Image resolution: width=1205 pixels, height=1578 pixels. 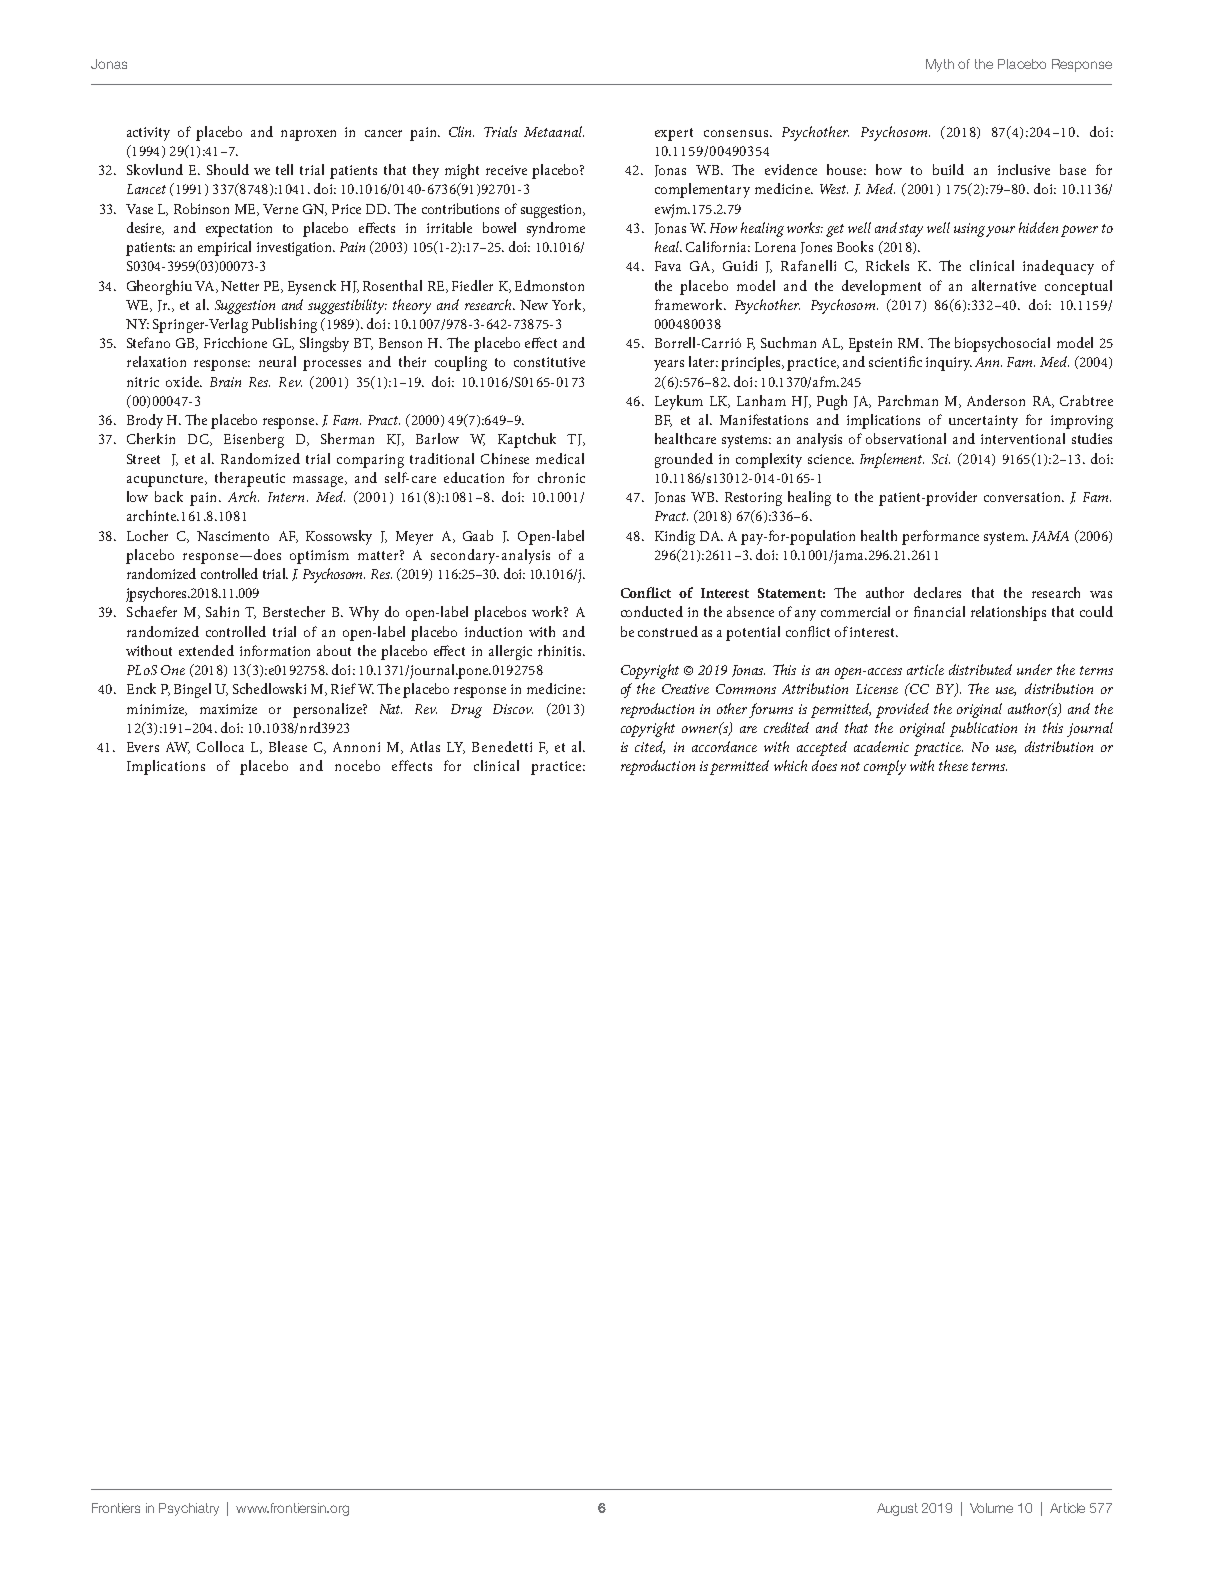 What do you see at coordinates (560, 458) in the page?
I see `medical` at bounding box center [560, 458].
